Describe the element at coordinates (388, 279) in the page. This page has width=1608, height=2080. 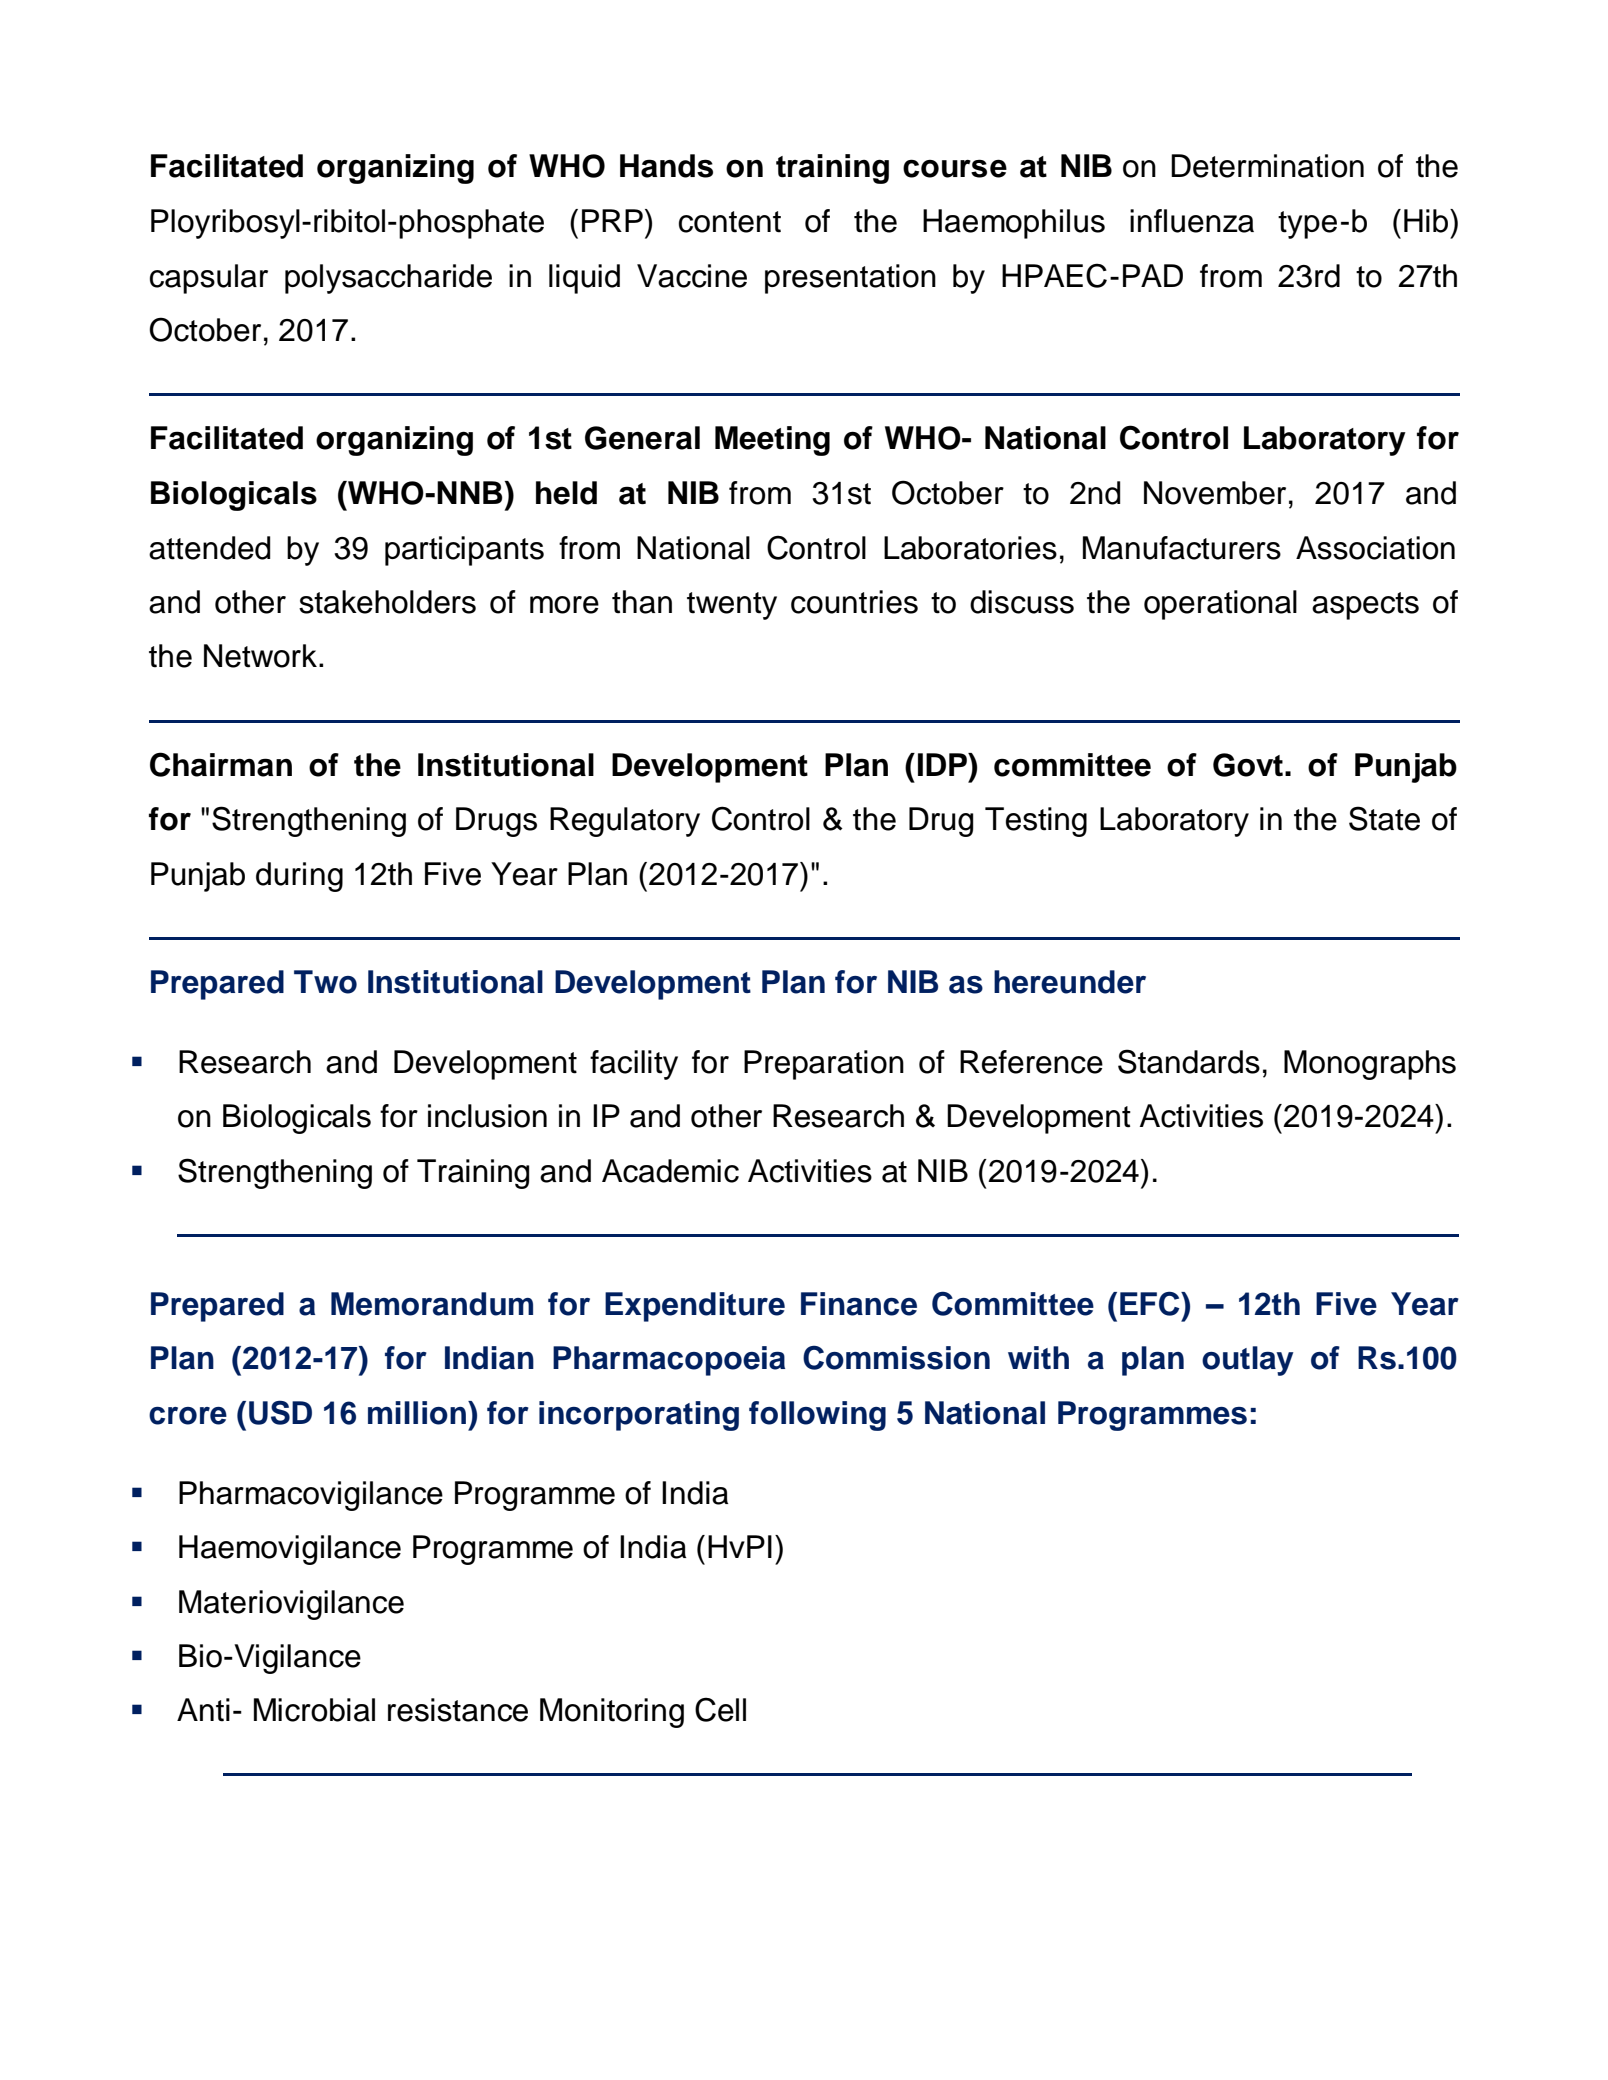
I see `polysaccharide` at that location.
